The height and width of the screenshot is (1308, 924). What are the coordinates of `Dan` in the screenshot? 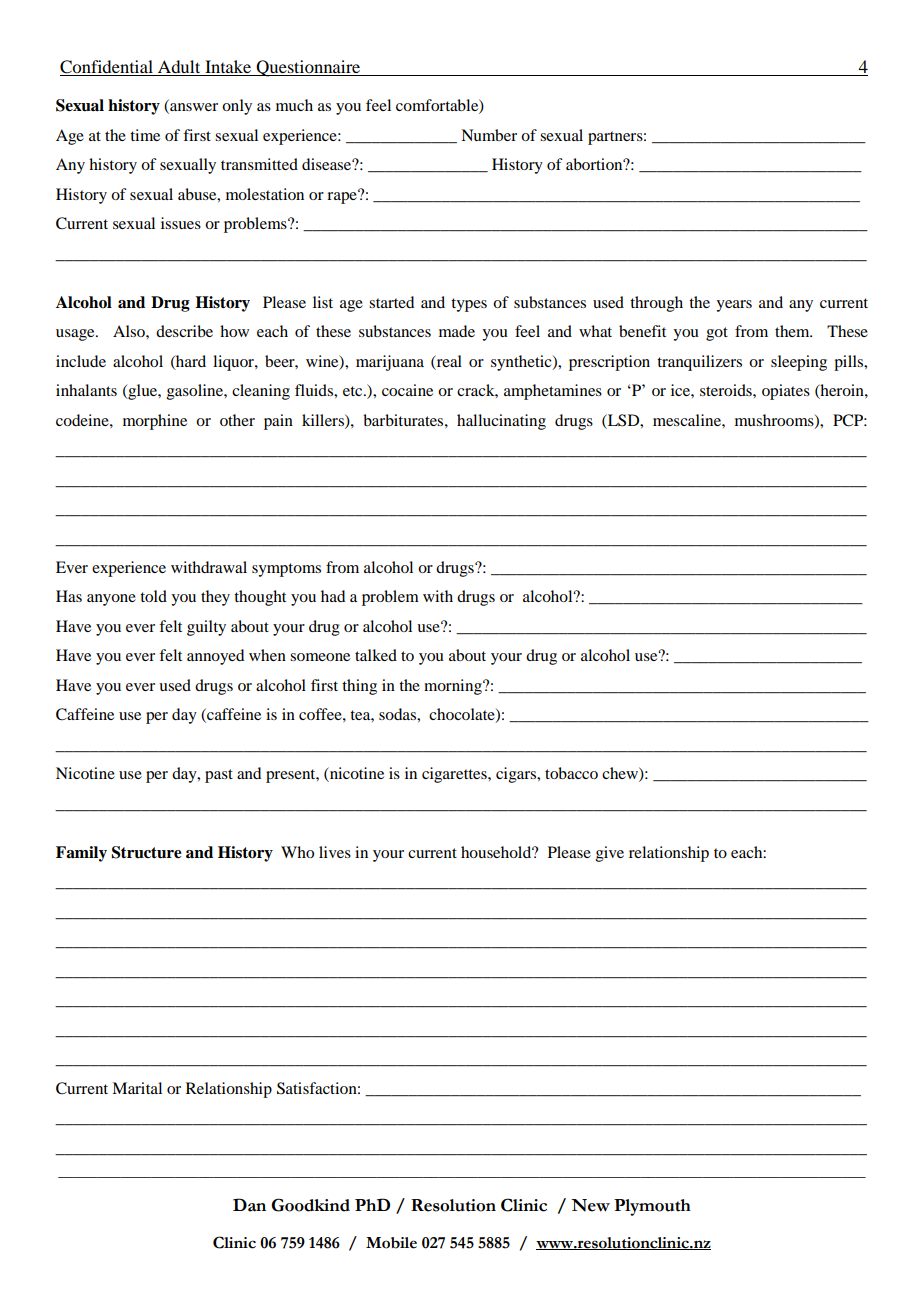 It's located at (249, 1205).
